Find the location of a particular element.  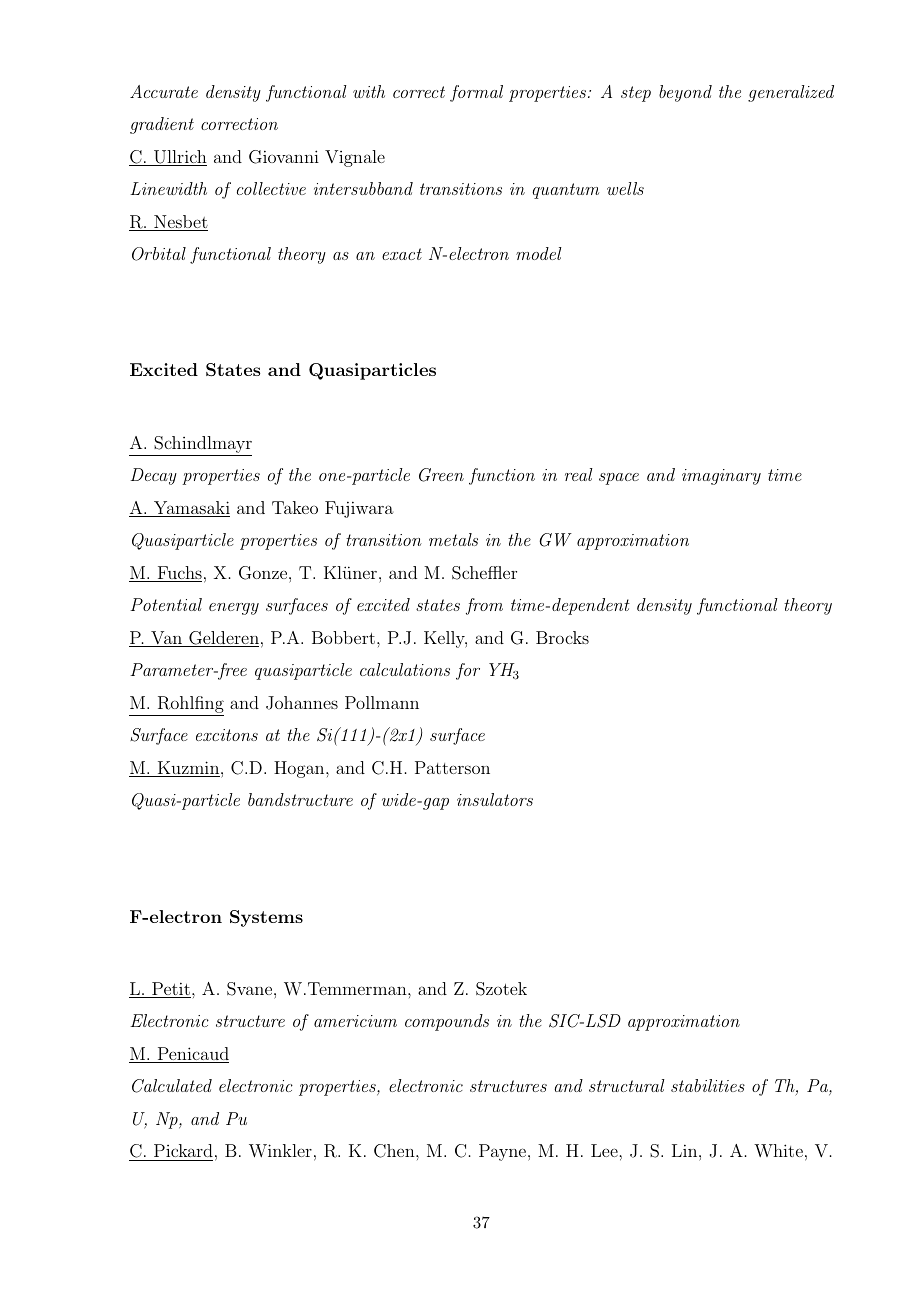

space is located at coordinates (619, 479).
